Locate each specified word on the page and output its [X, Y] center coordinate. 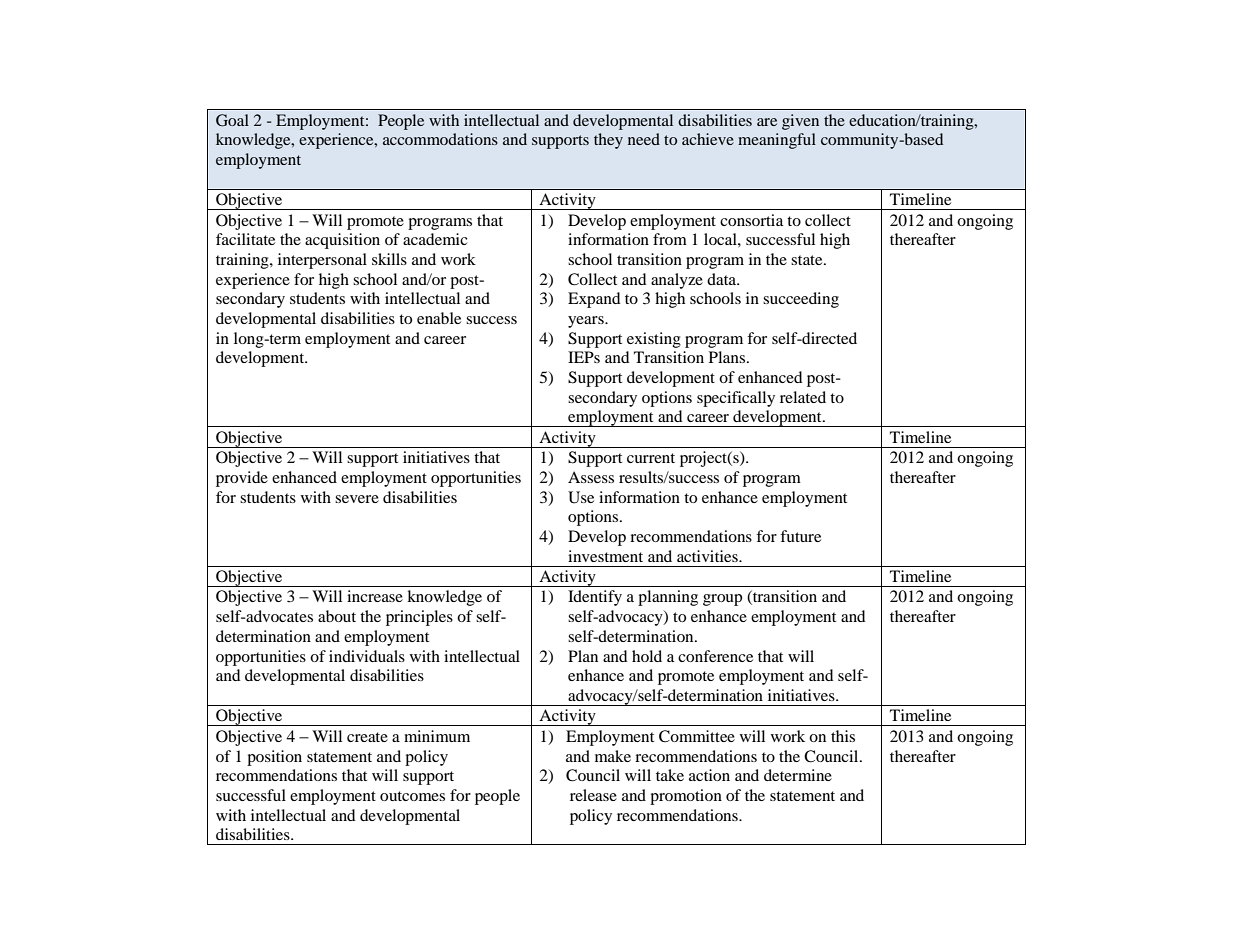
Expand [594, 300]
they [608, 141]
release [593, 795]
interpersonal [322, 261]
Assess [591, 477]
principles [419, 618]
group [722, 600]
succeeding [801, 300]
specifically [736, 399]
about [337, 616]
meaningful [777, 141]
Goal [232, 120]
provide [242, 479]
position [274, 758]
